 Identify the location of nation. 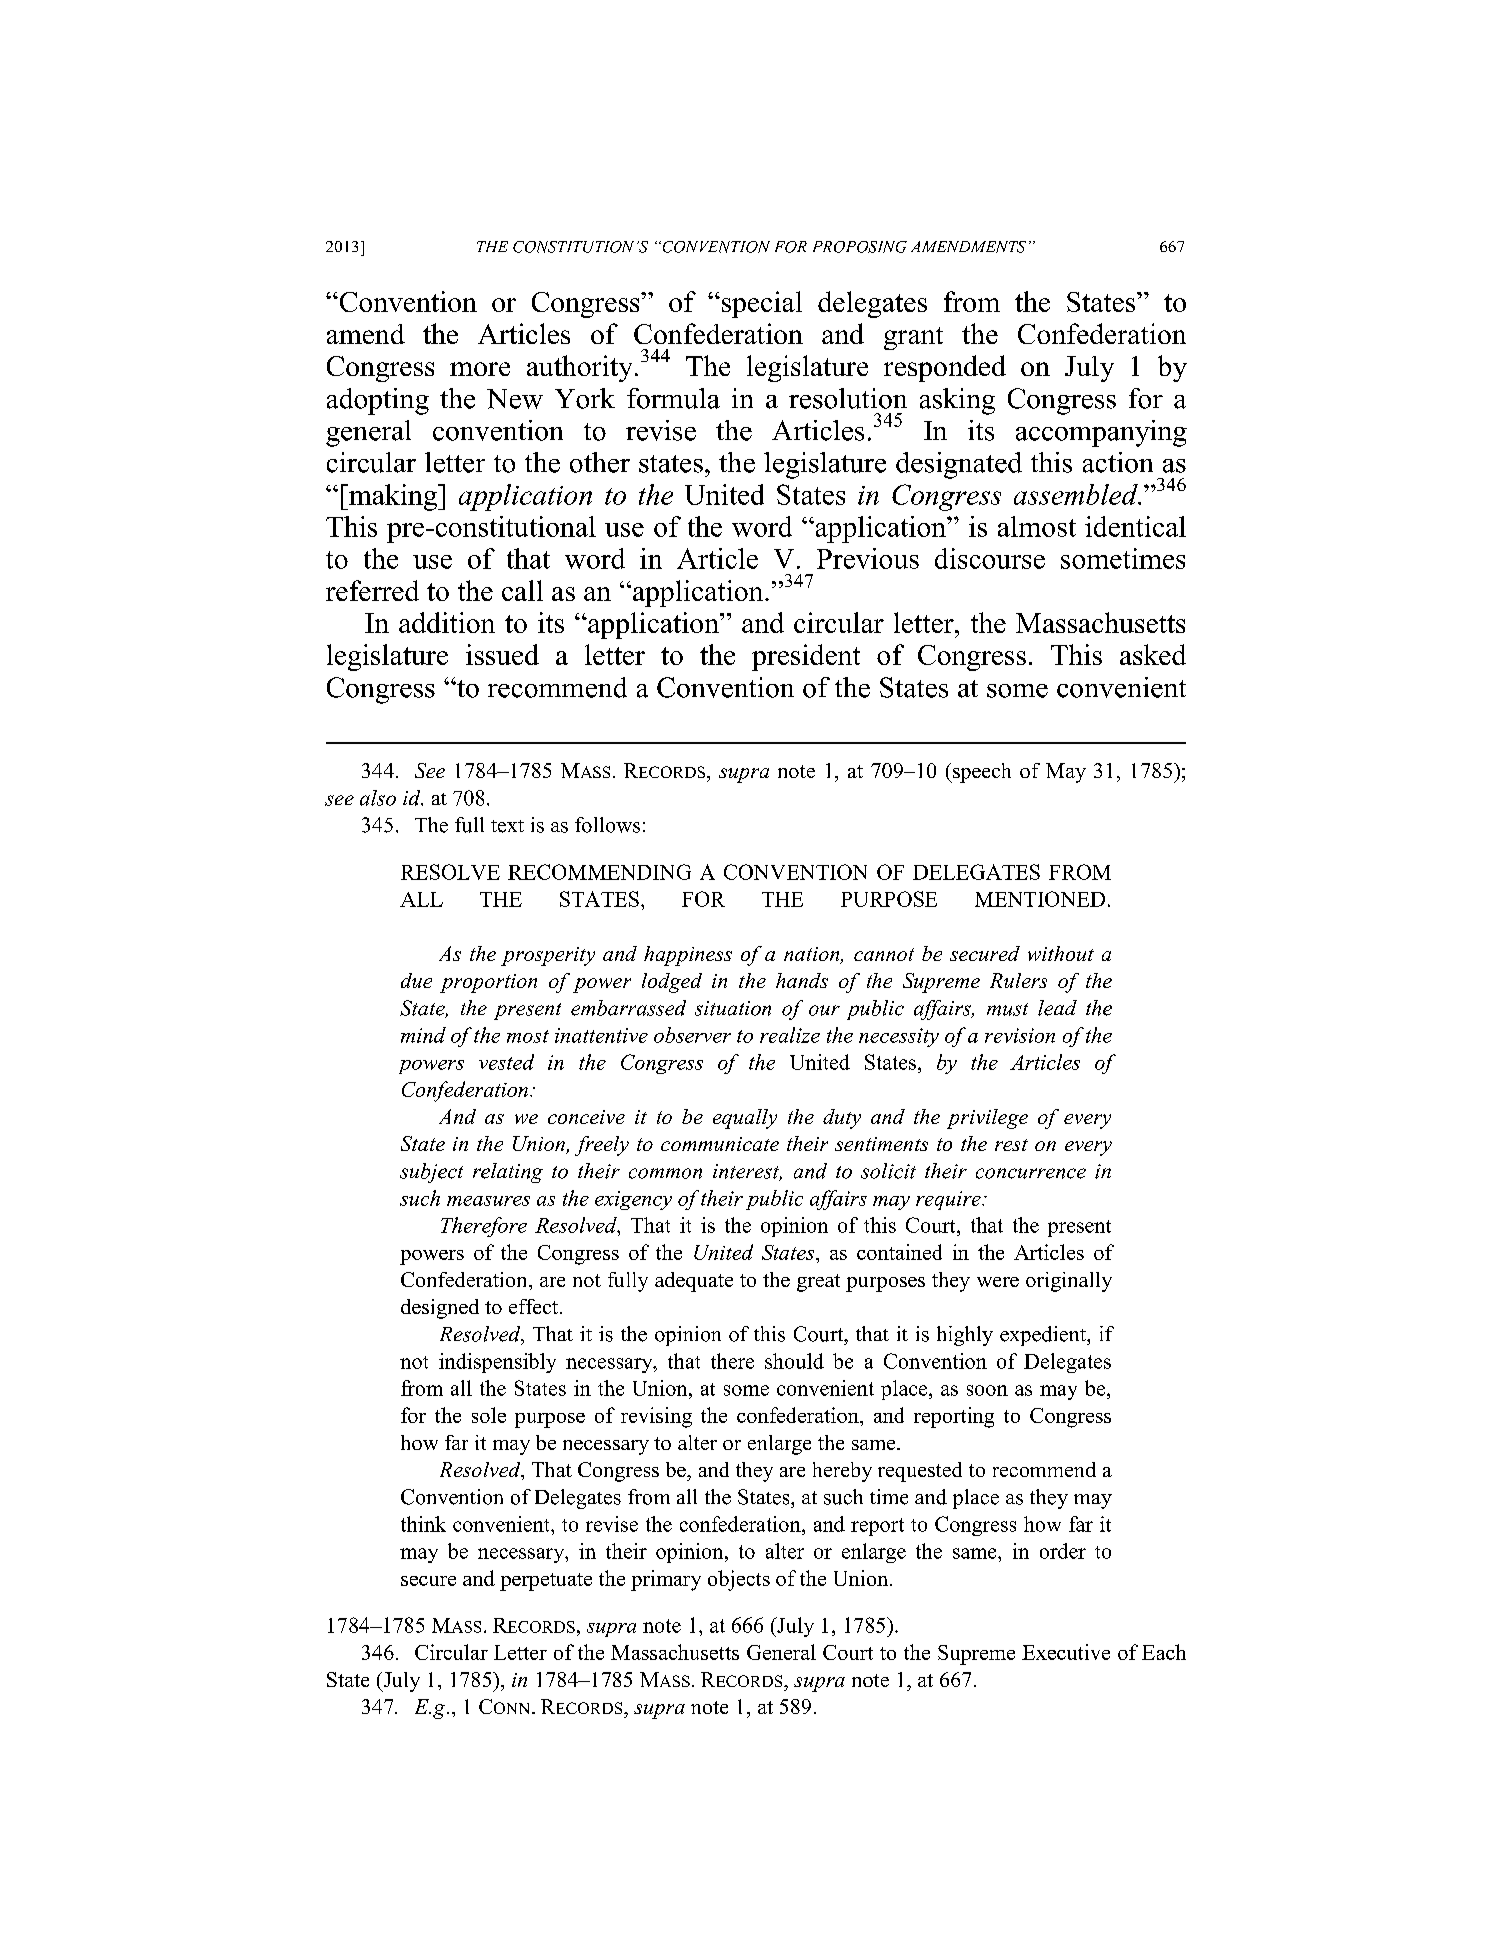
(813, 955).
